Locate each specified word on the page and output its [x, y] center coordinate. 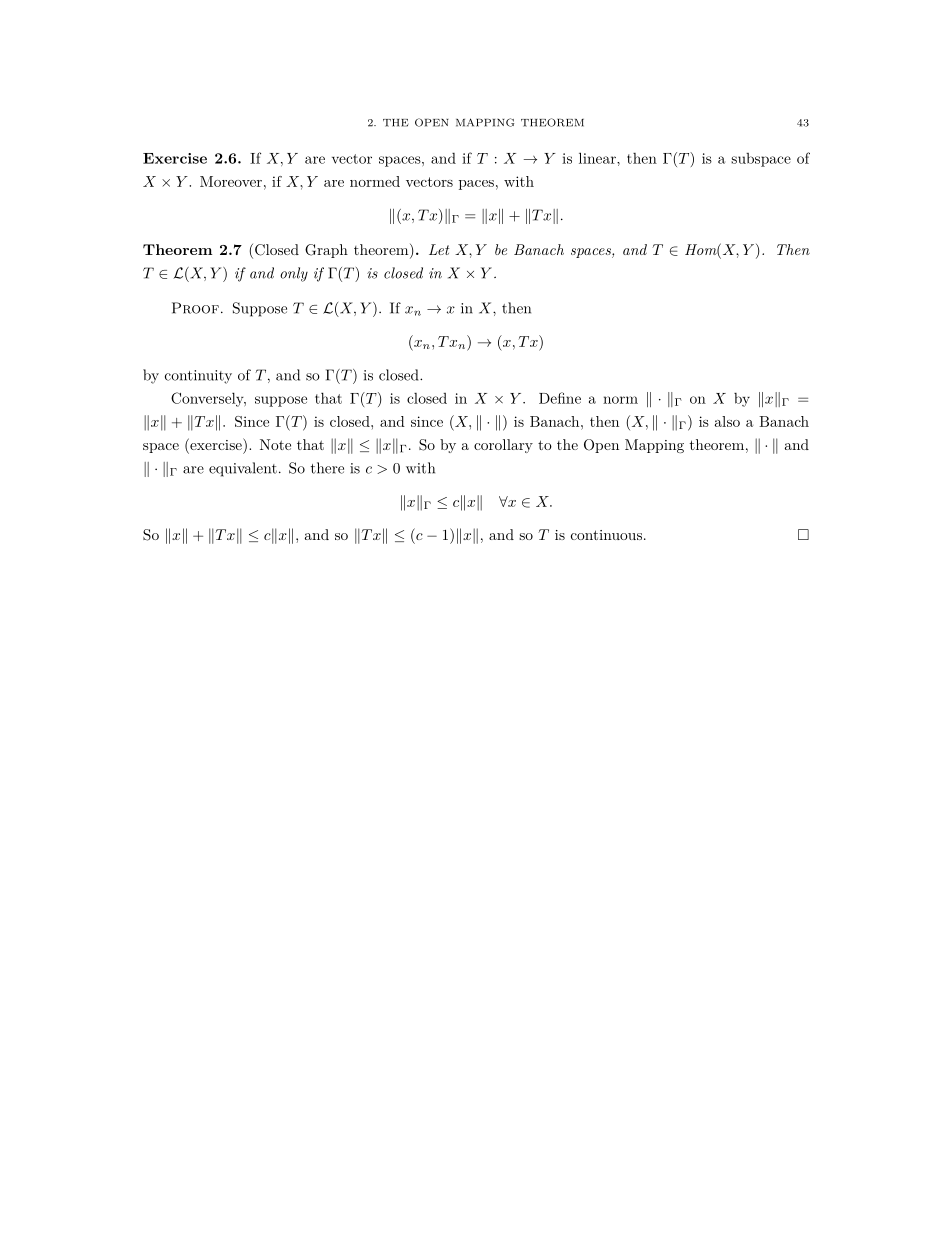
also [727, 421]
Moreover [231, 181]
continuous [608, 535]
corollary [503, 446]
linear [598, 158]
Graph [326, 251]
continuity [198, 377]
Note [275, 444]
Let [439, 249]
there [327, 468]
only [294, 274]
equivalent [243, 469]
